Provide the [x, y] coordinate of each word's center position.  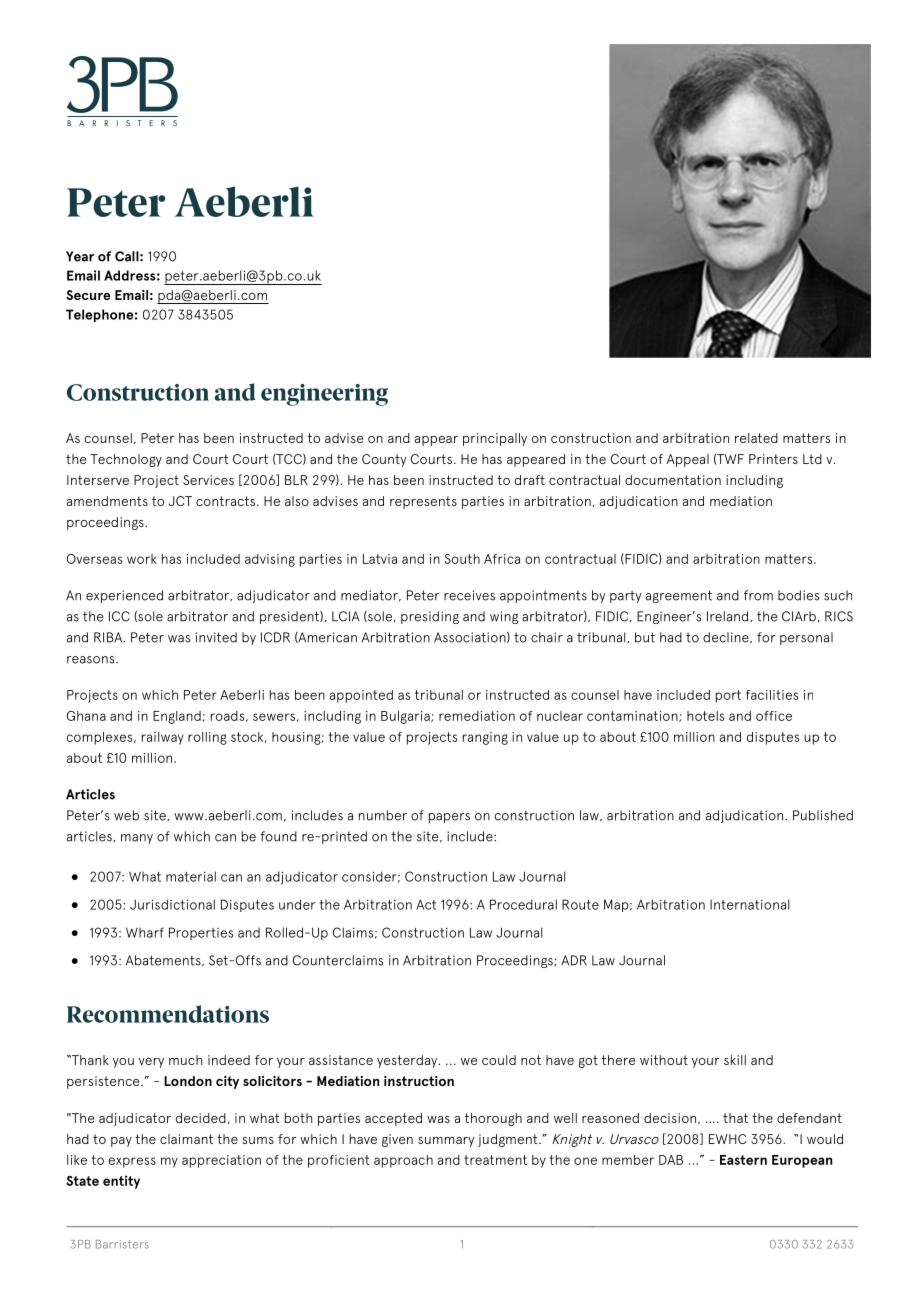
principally [495, 439]
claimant [186, 1139]
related [756, 438]
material [191, 876]
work [142, 559]
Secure [88, 295]
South [462, 559]
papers [449, 818]
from [758, 595]
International [749, 904]
